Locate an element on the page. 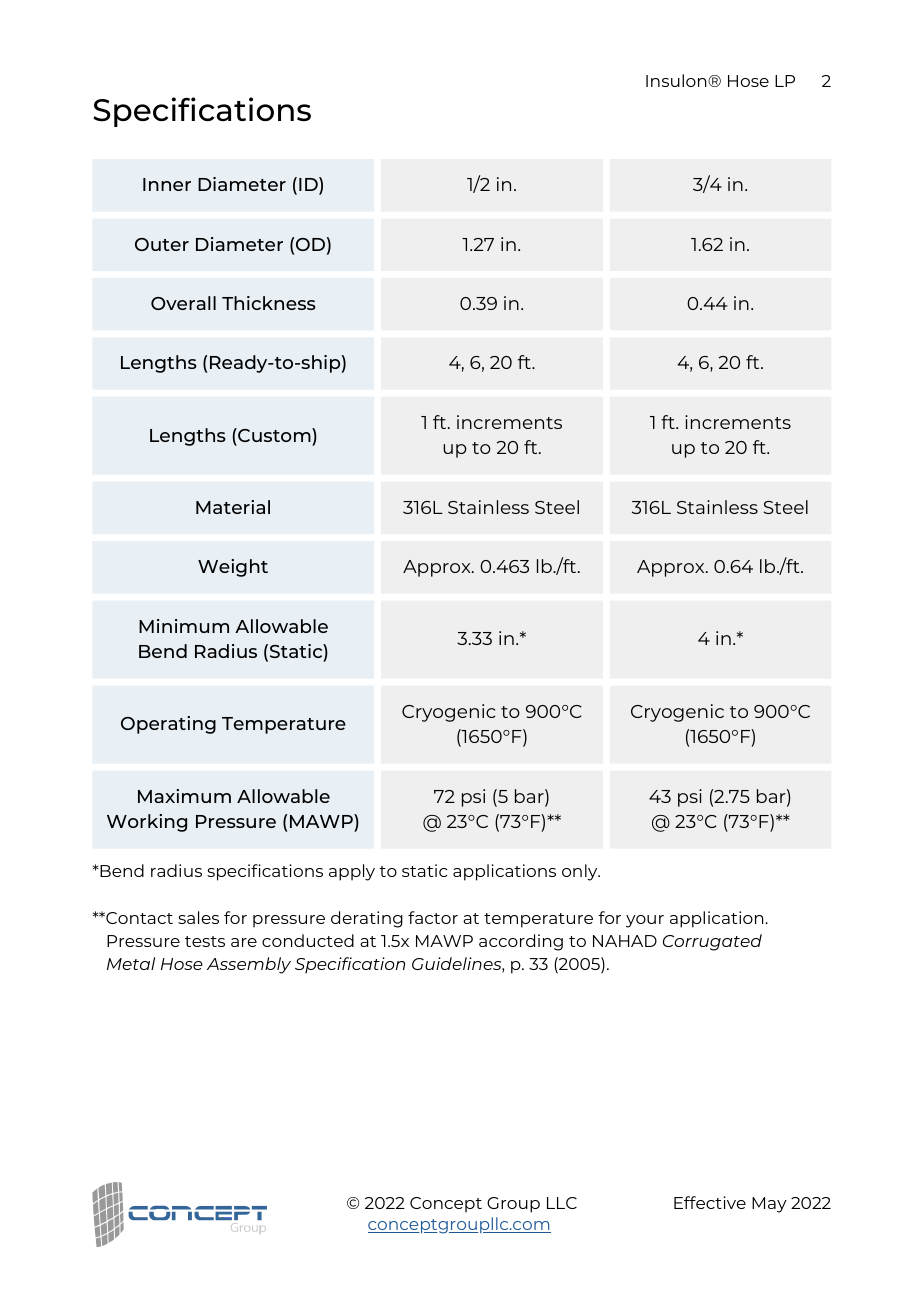  Assembly is located at coordinates (249, 965).
